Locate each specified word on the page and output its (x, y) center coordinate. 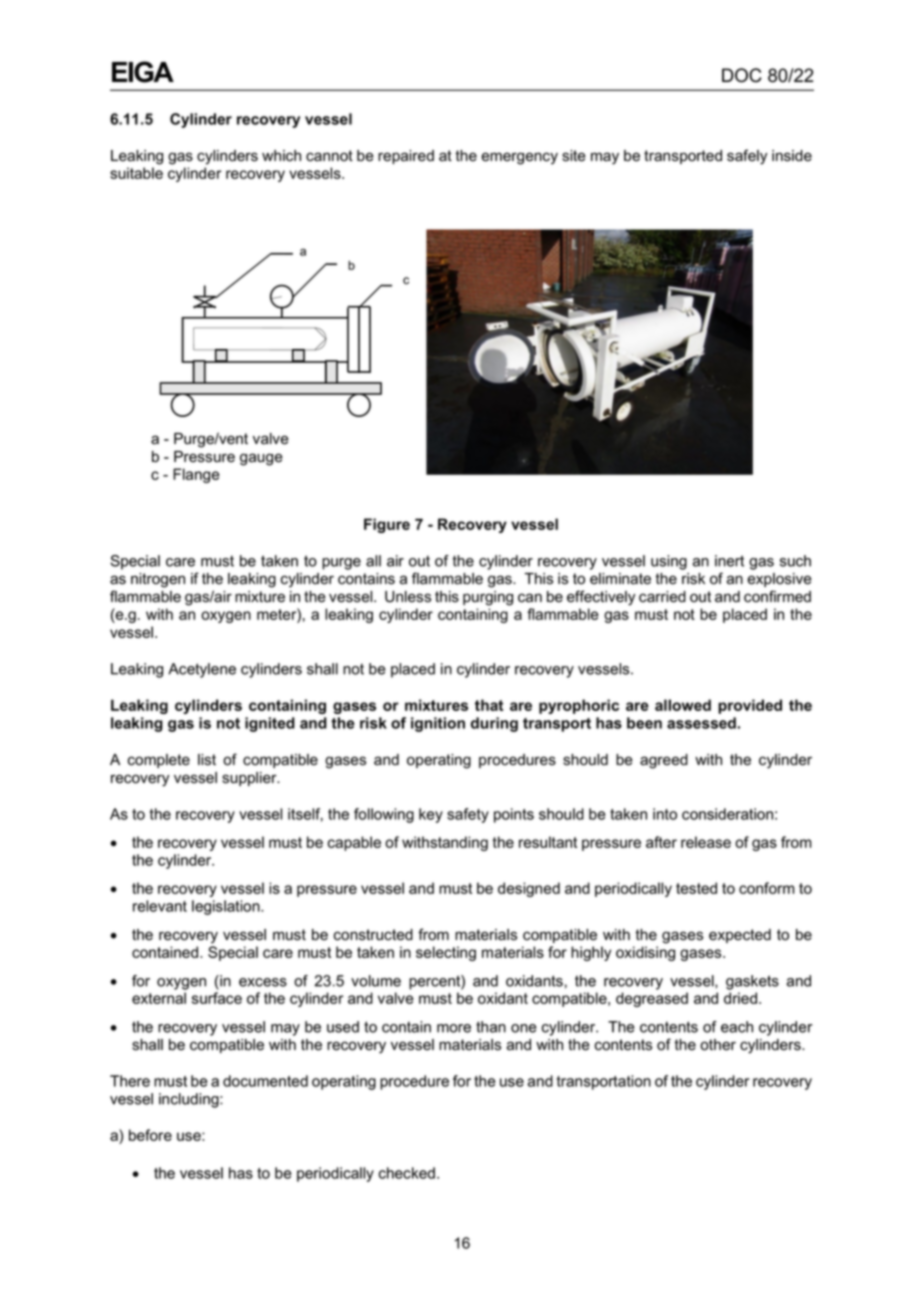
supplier (250, 779)
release (706, 842)
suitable (136, 173)
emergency (520, 158)
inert (729, 561)
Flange (196, 475)
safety (468, 815)
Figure (387, 525)
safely (747, 157)
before (150, 1135)
